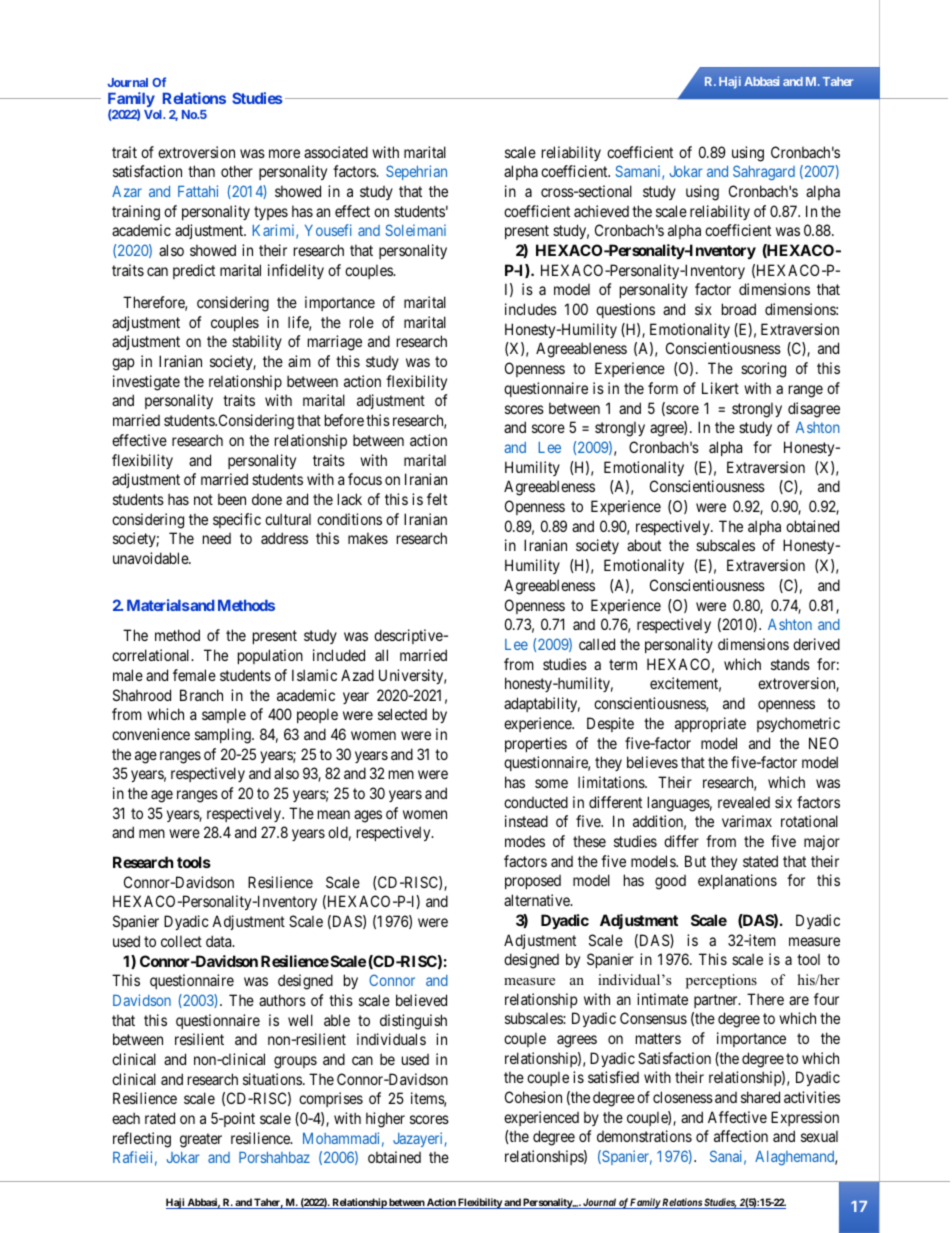 This image has height=1233, width=952. Describe the element at coordinates (415, 230) in the image. I see `Soleimani` at that location.
